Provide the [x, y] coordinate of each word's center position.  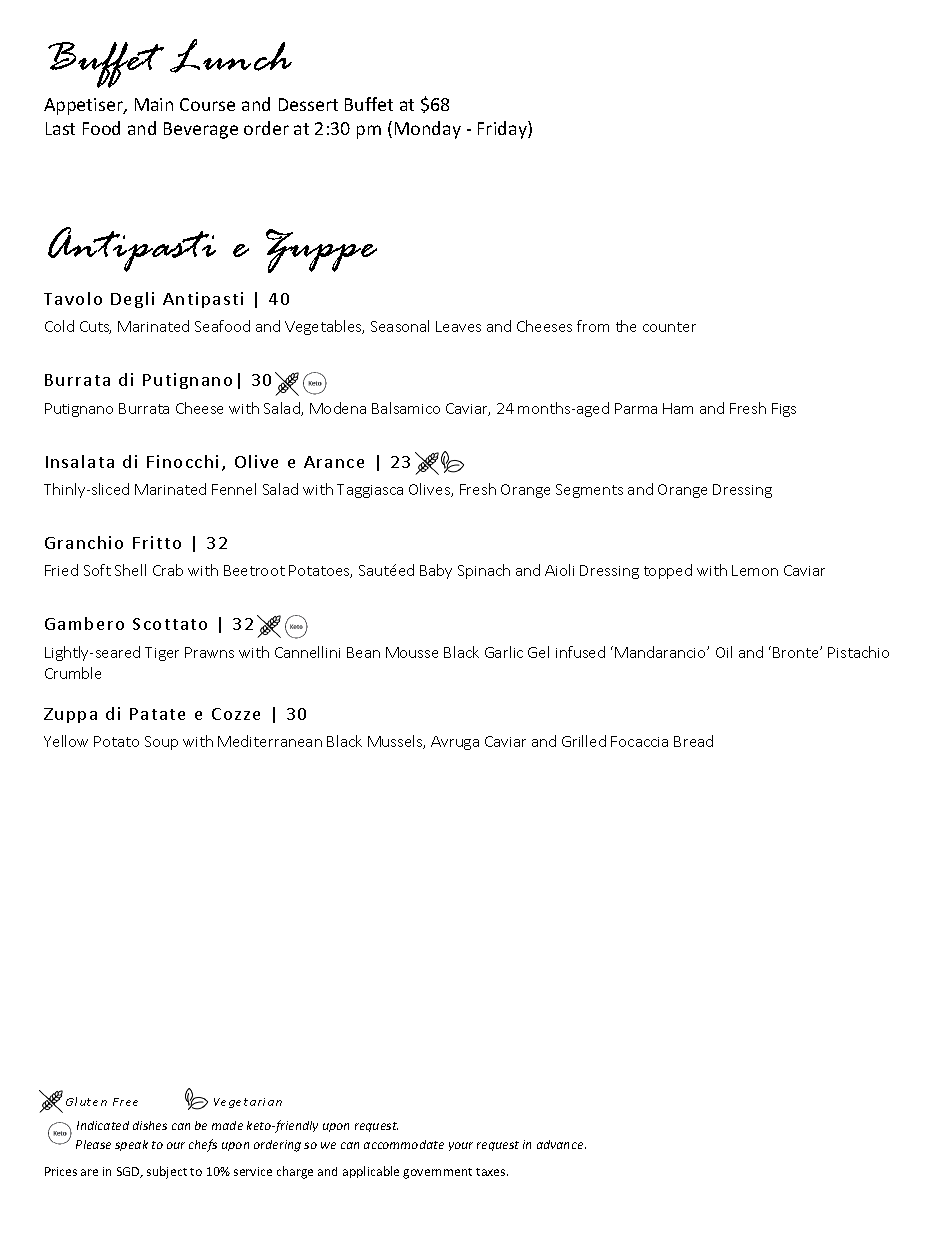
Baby [436, 571]
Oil [724, 652]
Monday [428, 130]
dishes [150, 1125]
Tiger [162, 654]
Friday [503, 130]
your [461, 1146]
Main [154, 104]
